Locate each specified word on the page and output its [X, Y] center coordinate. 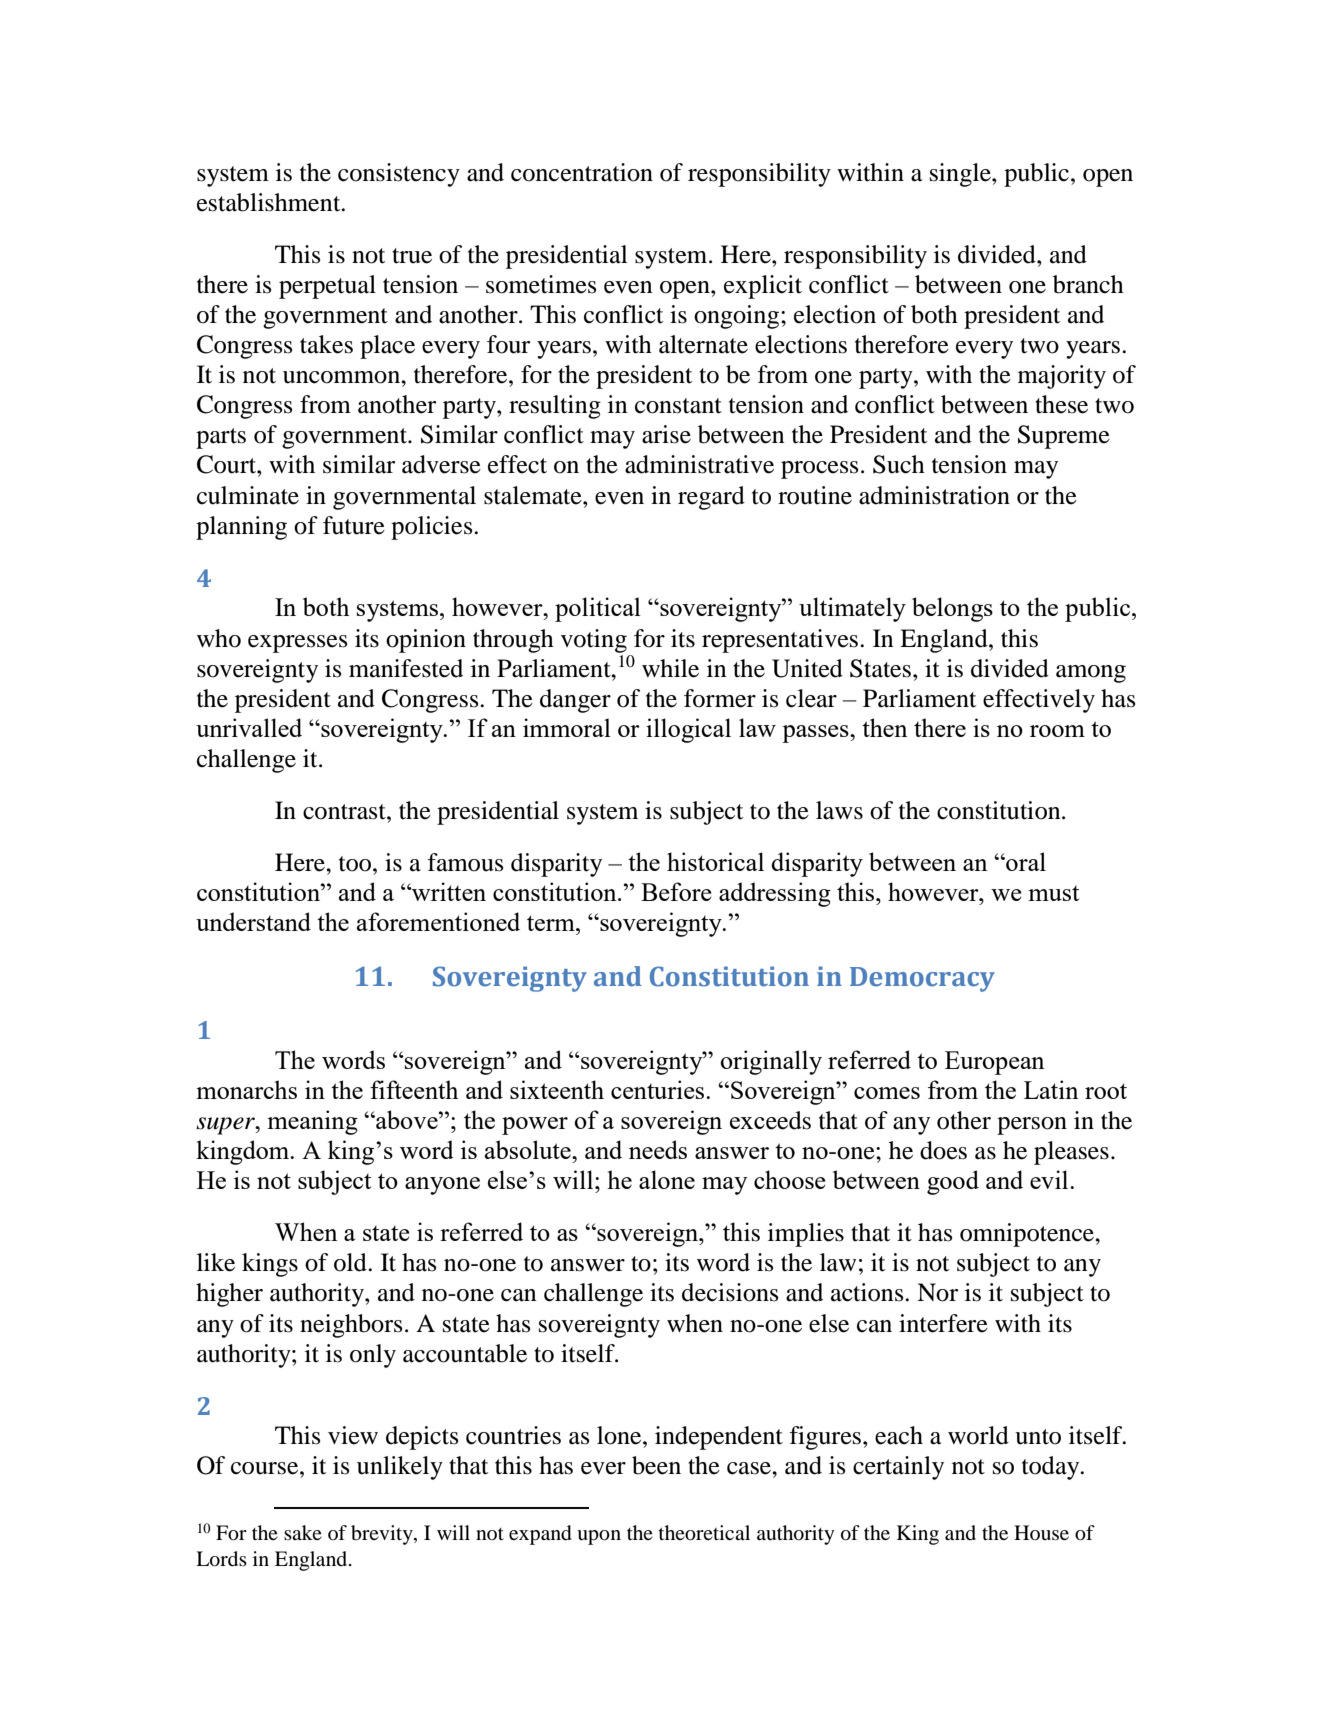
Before [676, 891]
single [961, 175]
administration [934, 495]
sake [303, 1532]
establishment [270, 202]
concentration [582, 172]
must [1053, 893]
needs [658, 1149]
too [356, 864]
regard [711, 498]
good [953, 1182]
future [354, 525]
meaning [312, 1122]
